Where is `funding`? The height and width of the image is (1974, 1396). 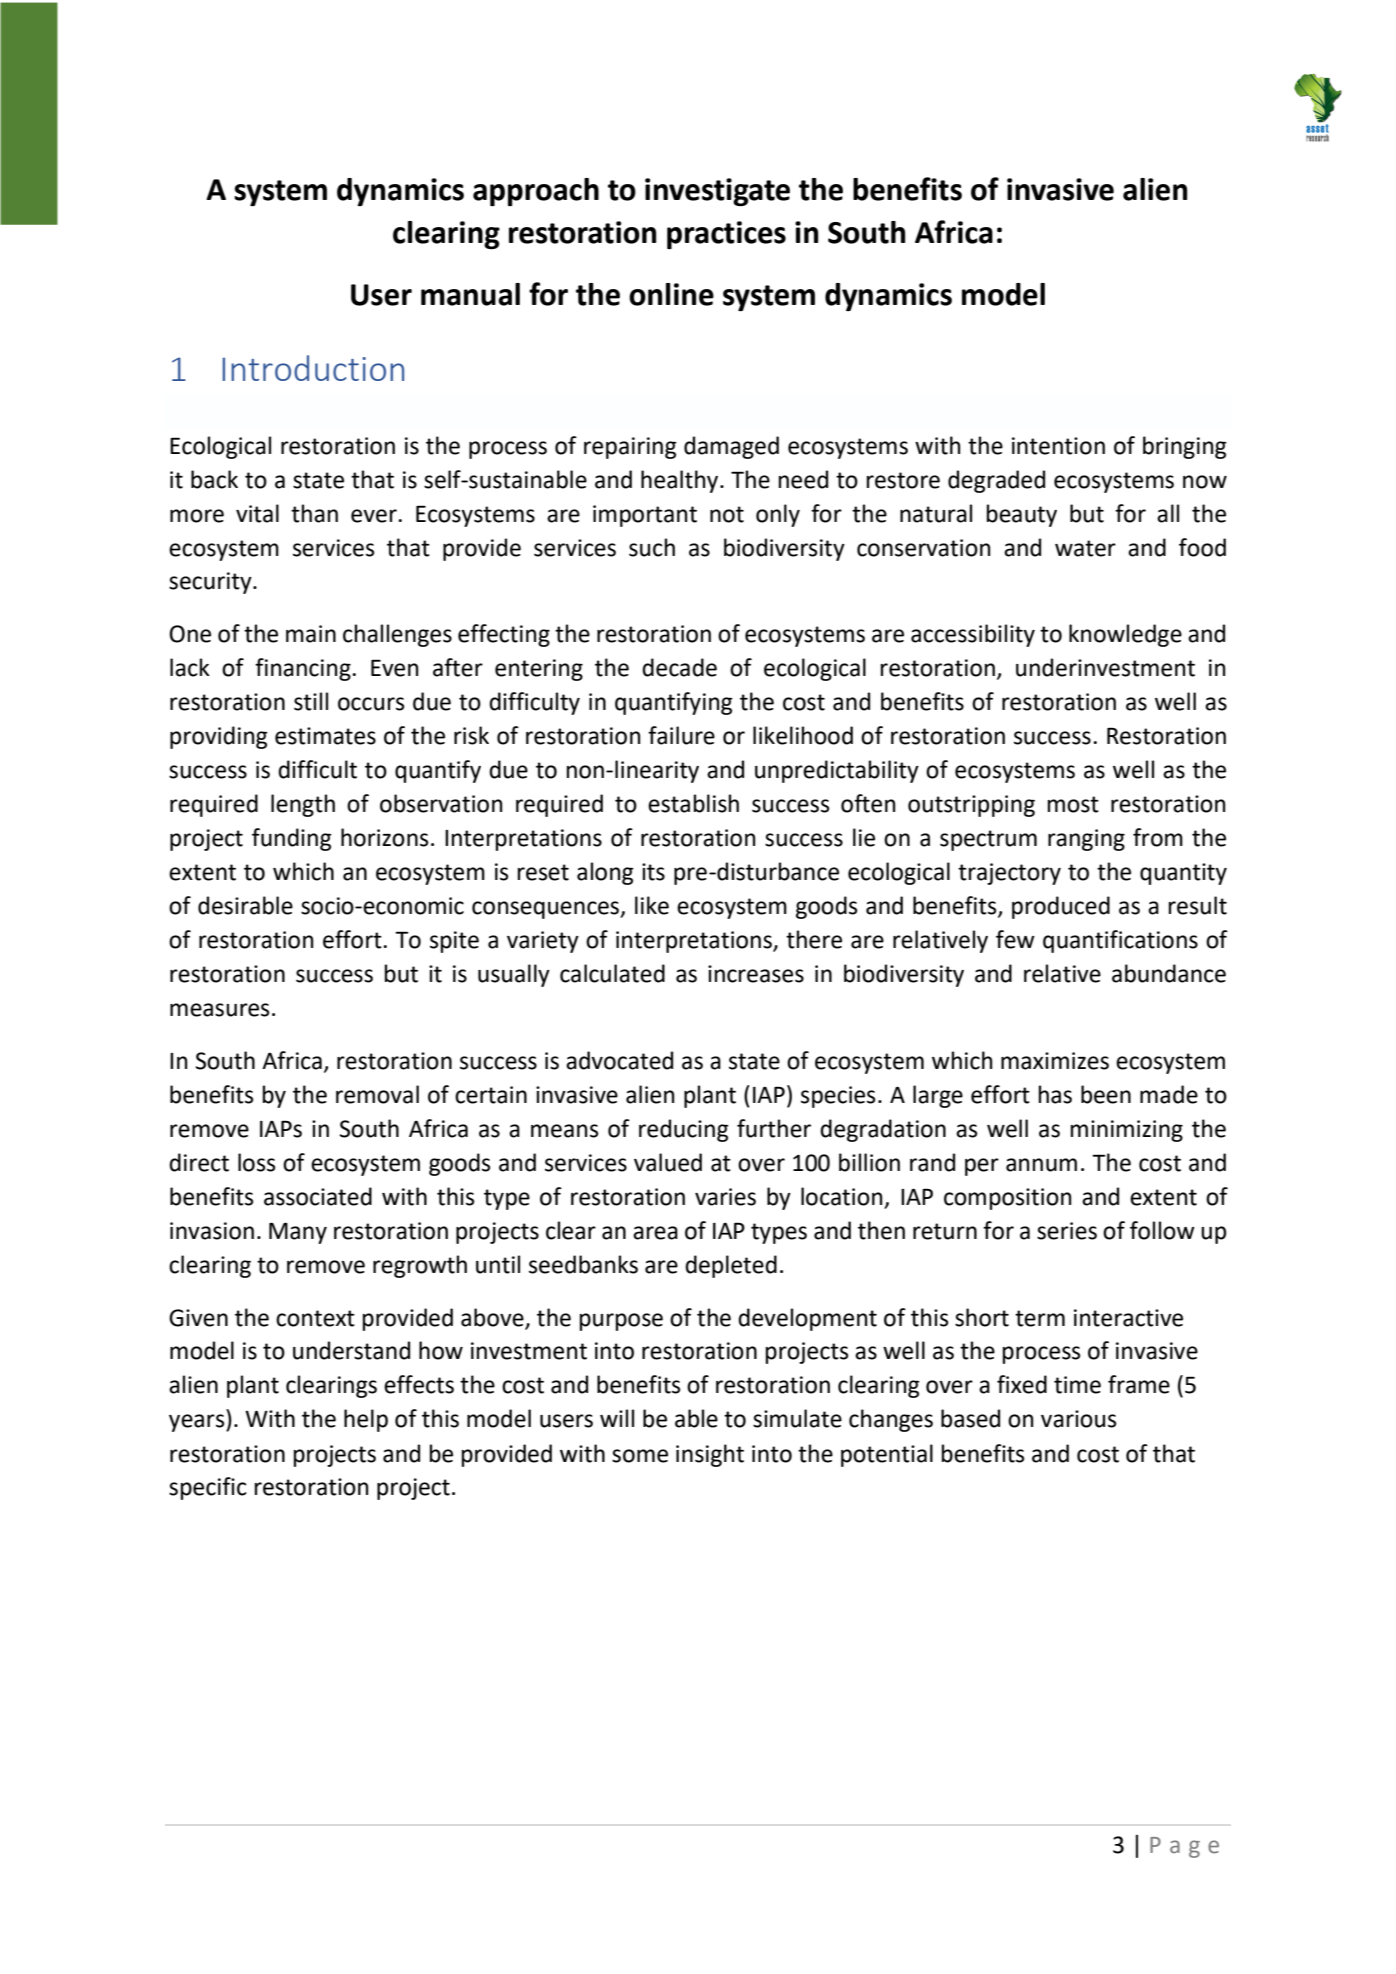
funding is located at coordinates (291, 839).
